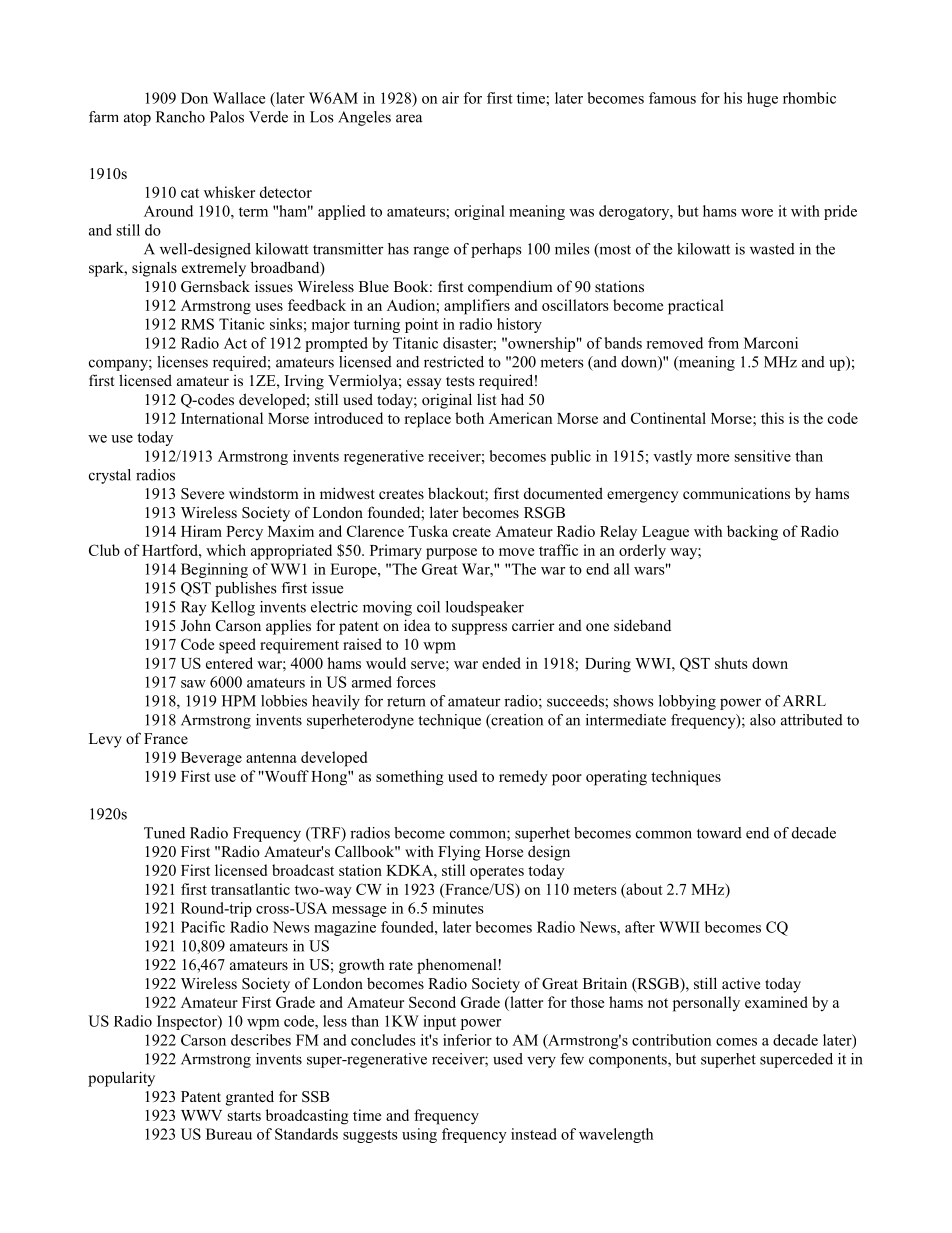 This screenshot has height=1233, width=952. What do you see at coordinates (762, 99) in the screenshot?
I see `huge` at bounding box center [762, 99].
